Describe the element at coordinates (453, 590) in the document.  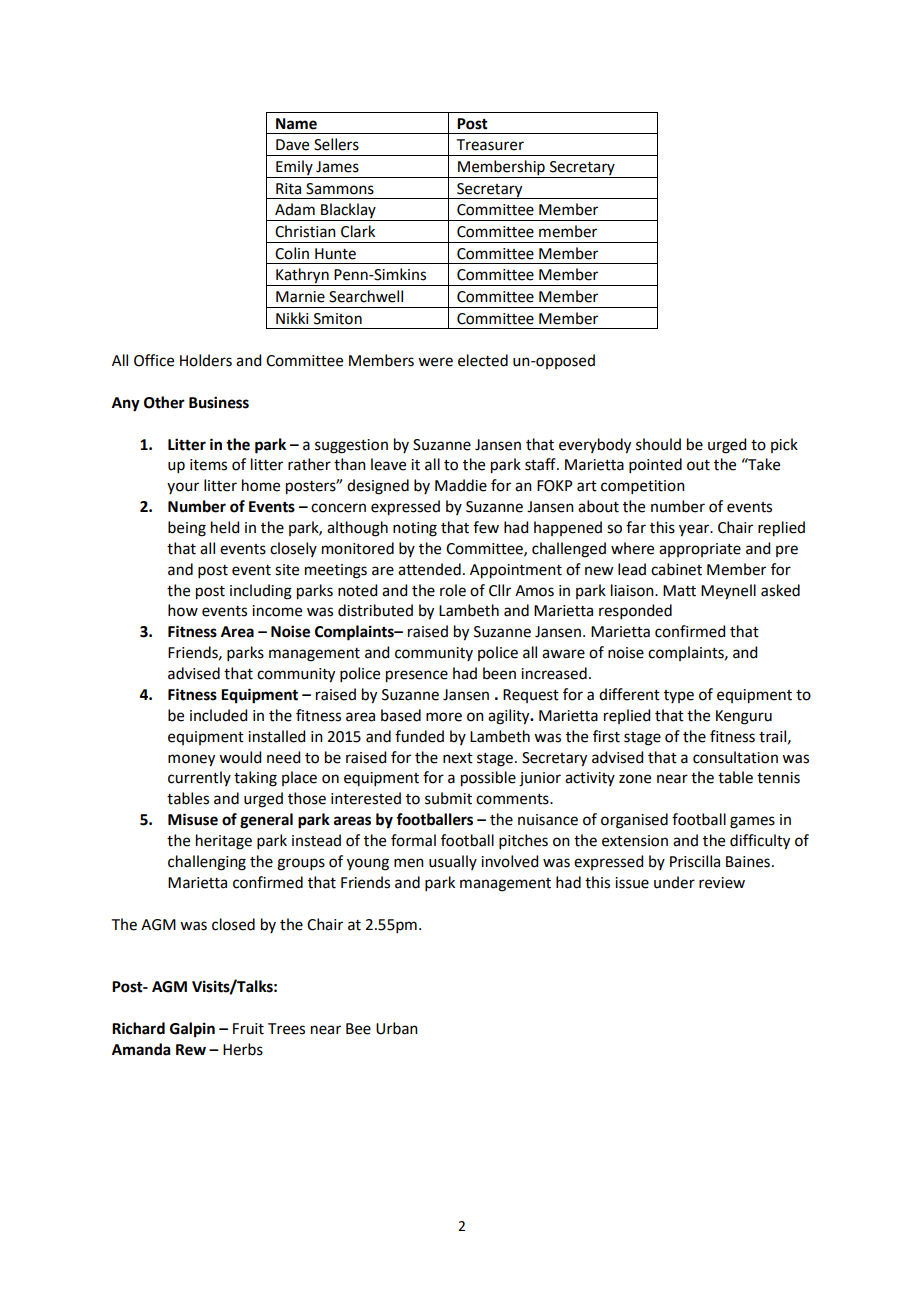
I see `role` at that location.
